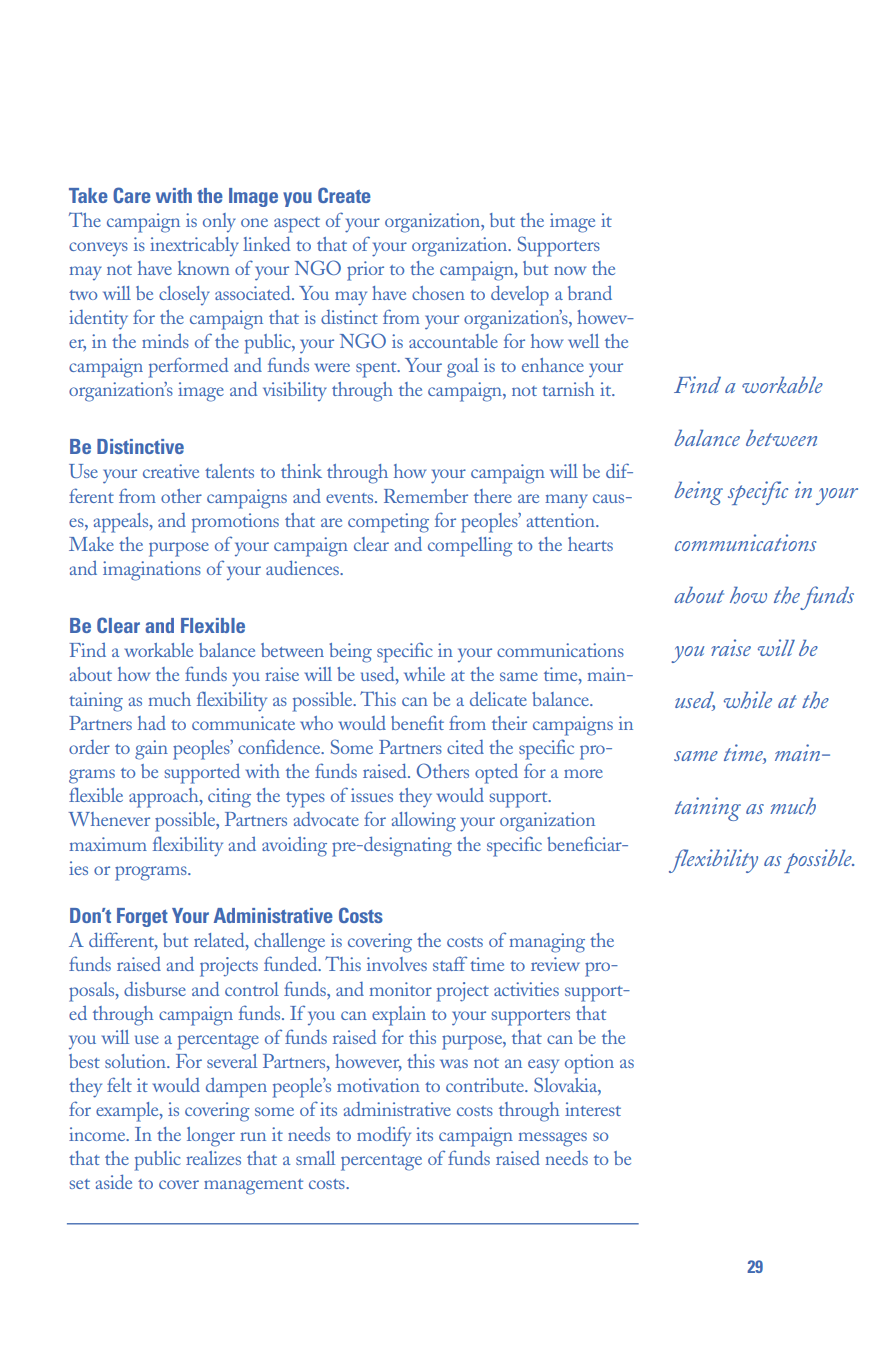 The height and width of the screenshot is (1354, 896). I want to click on opted, so click(496, 774).
